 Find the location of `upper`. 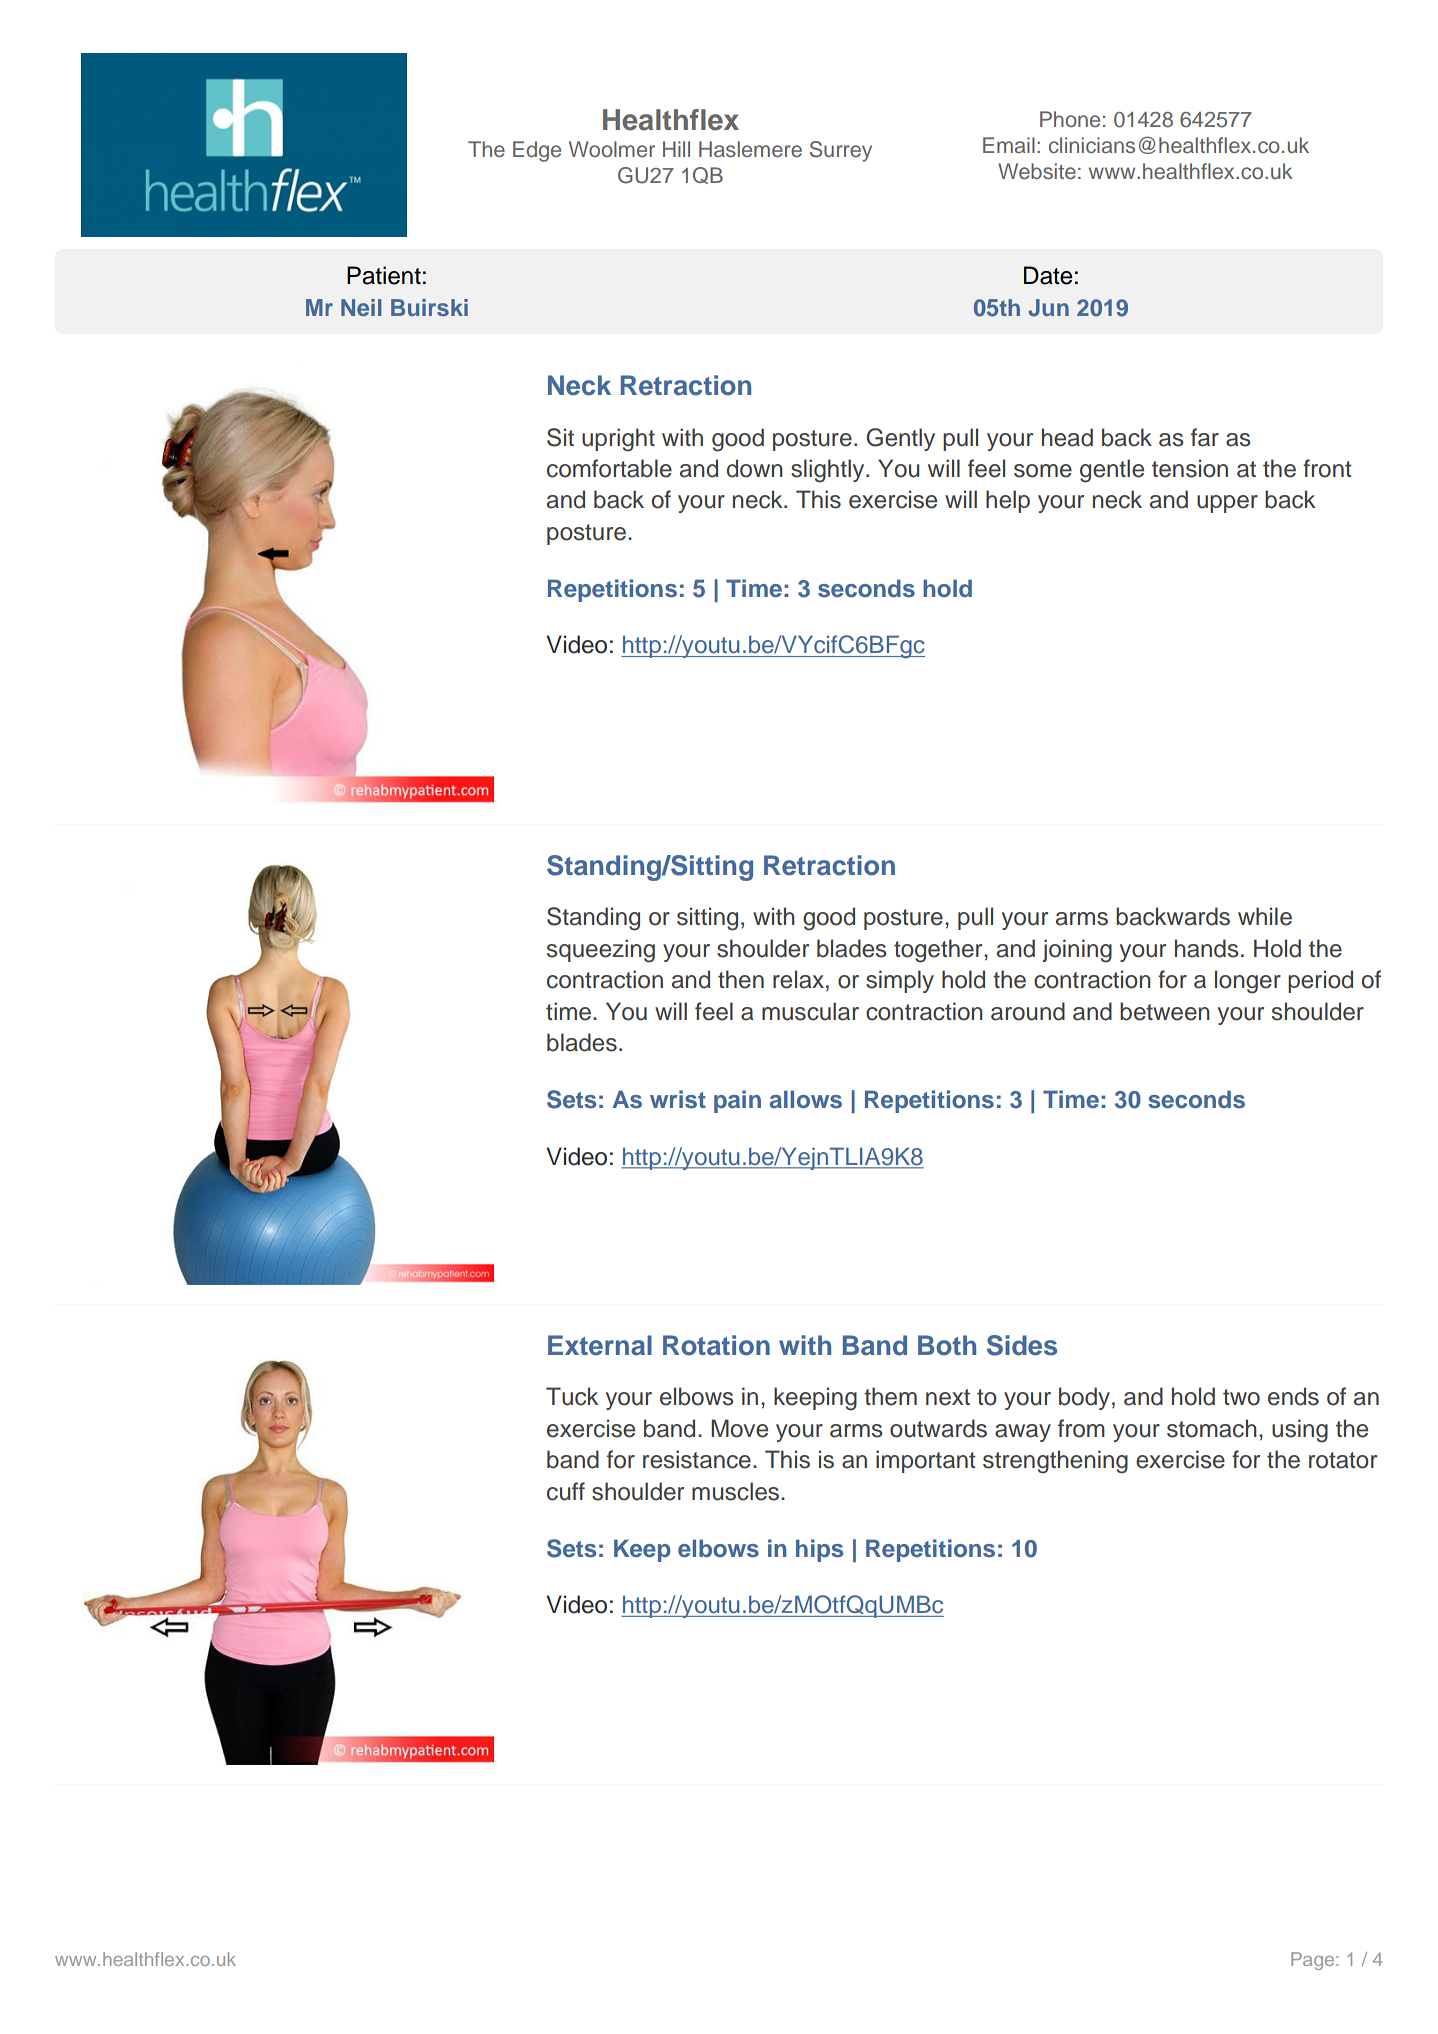

upper is located at coordinates (1227, 504).
